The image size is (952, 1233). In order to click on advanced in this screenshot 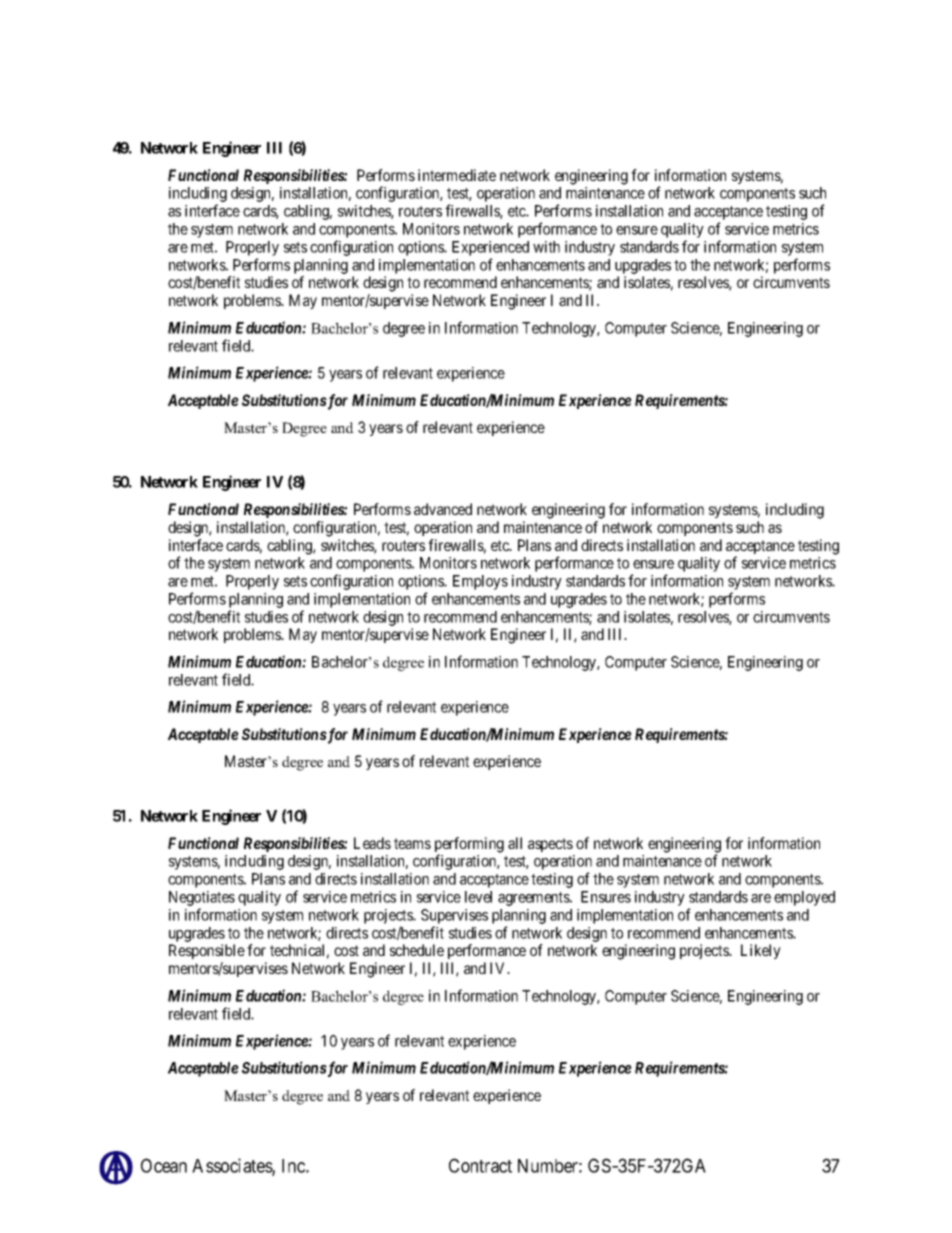, I will do `click(443, 509)`.
